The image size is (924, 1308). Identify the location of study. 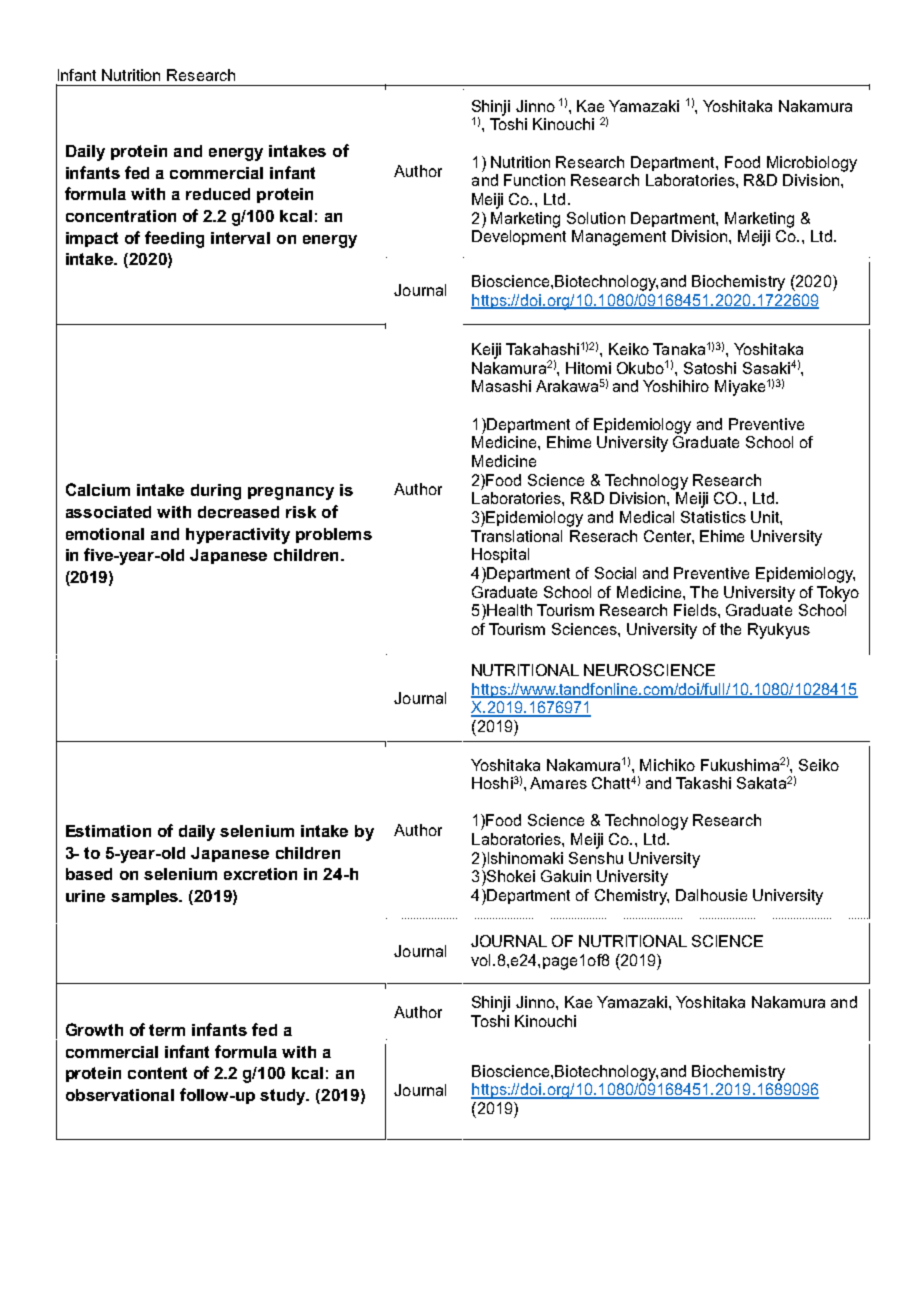
(284, 1097).
